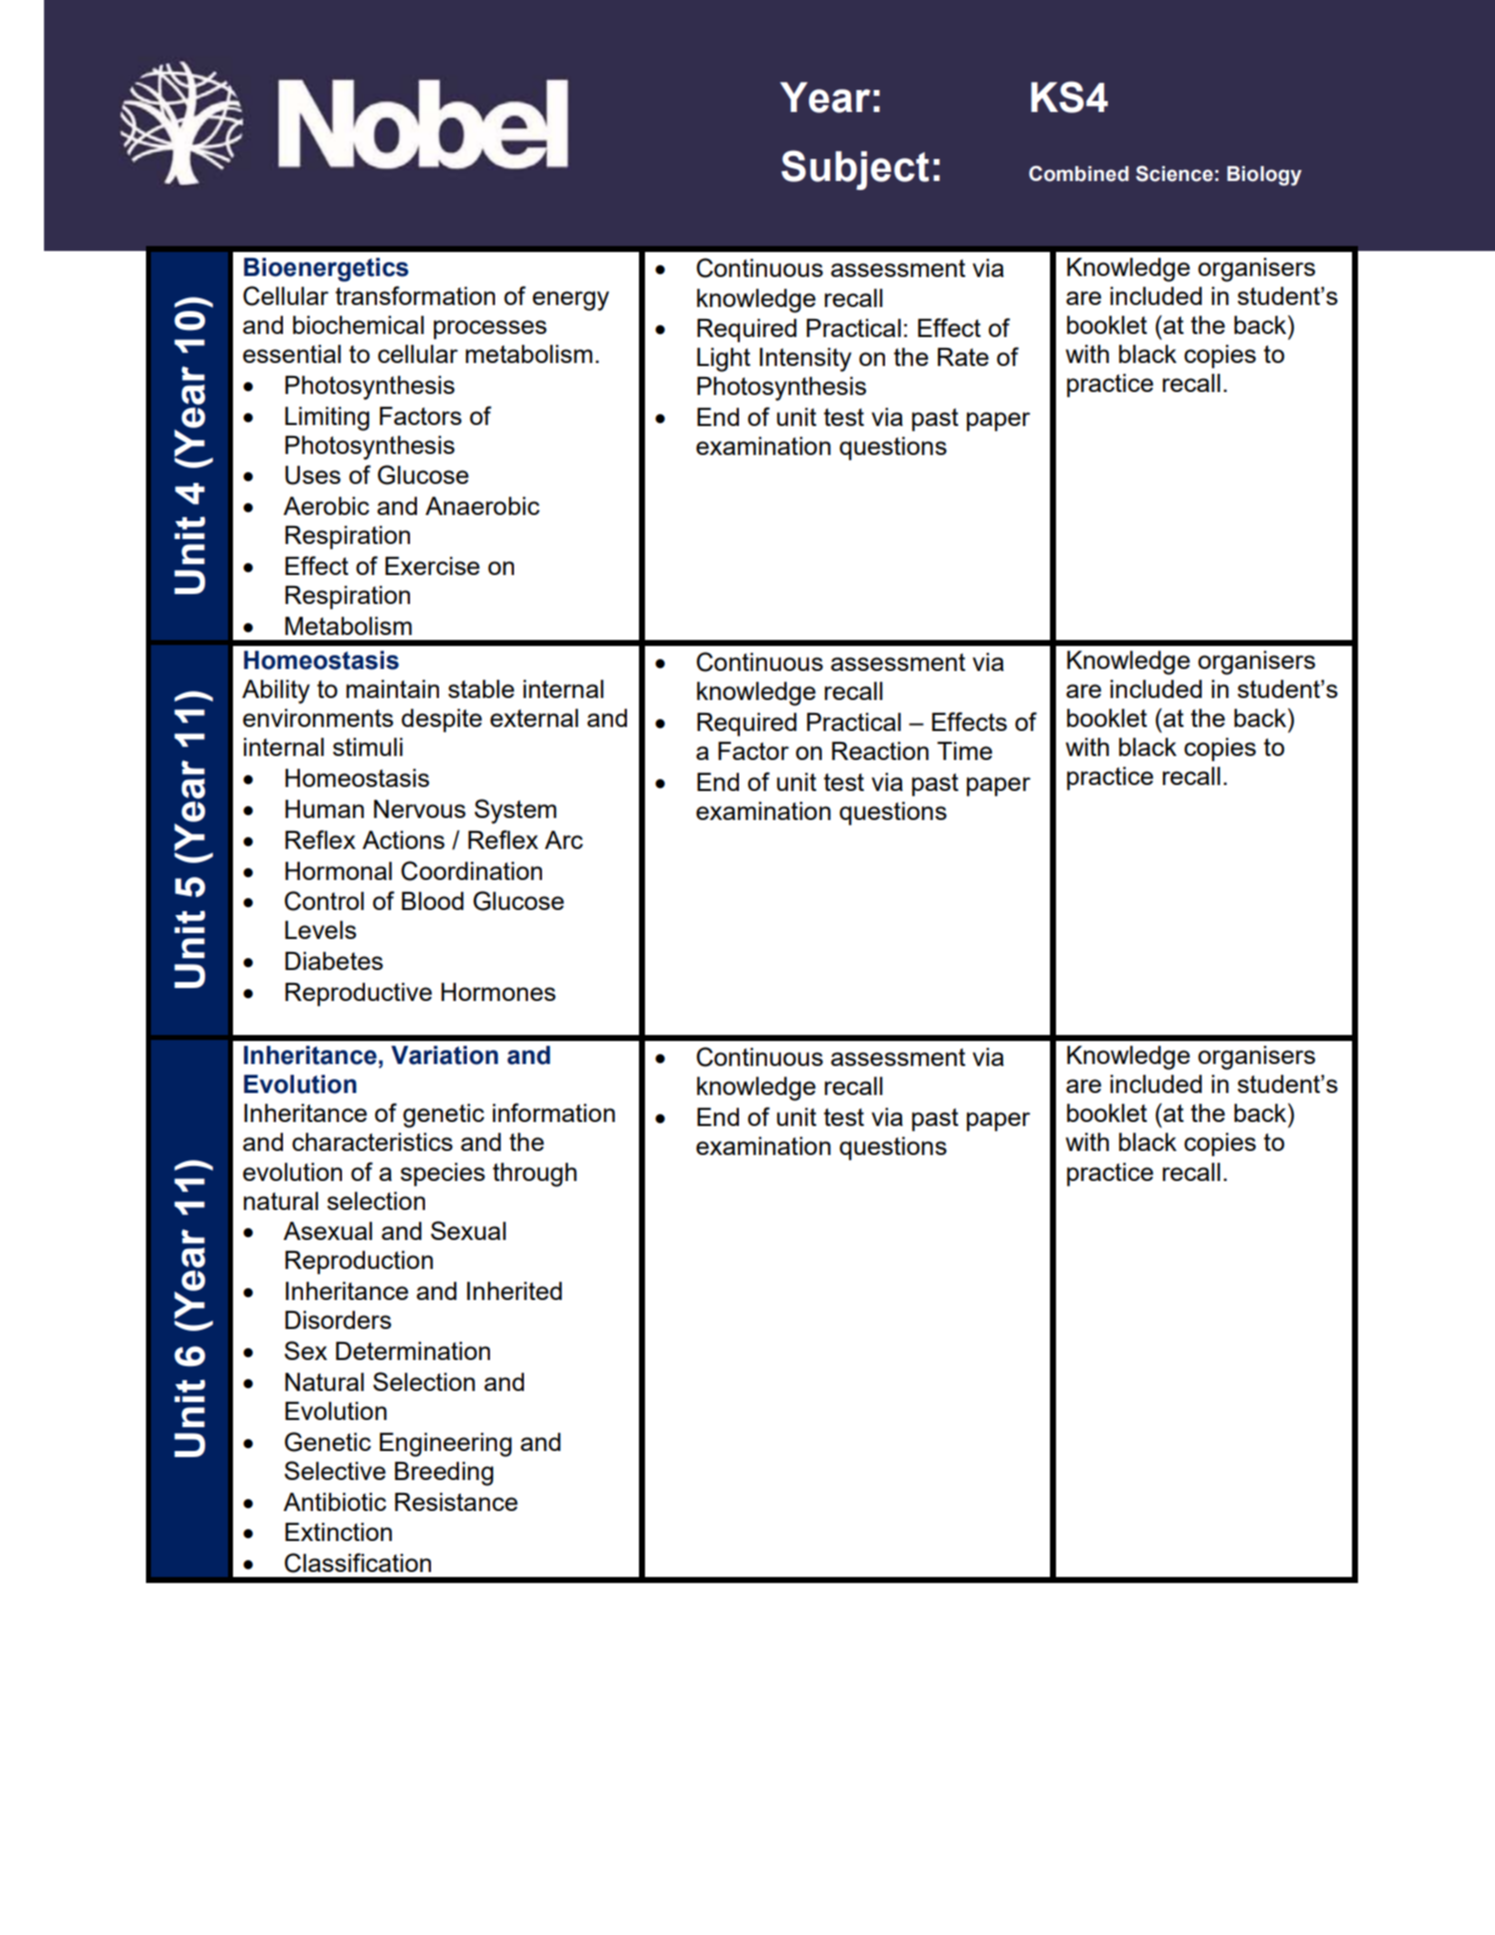  I want to click on Resistance, so click(456, 1502).
